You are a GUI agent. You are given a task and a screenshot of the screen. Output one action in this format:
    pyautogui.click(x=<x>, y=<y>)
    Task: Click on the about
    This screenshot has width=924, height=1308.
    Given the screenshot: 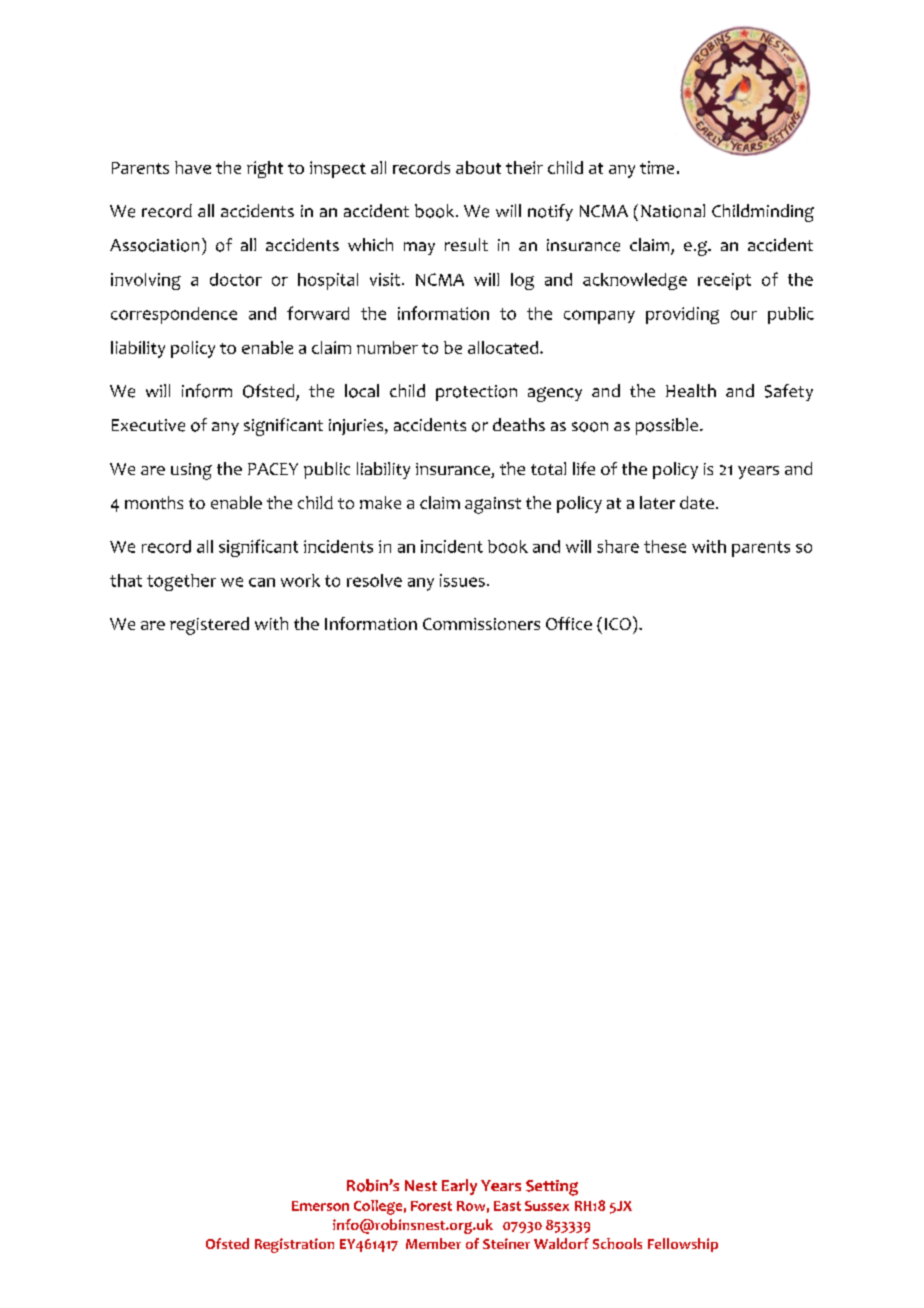 What is the action you would take?
    pyautogui.click(x=478, y=167)
